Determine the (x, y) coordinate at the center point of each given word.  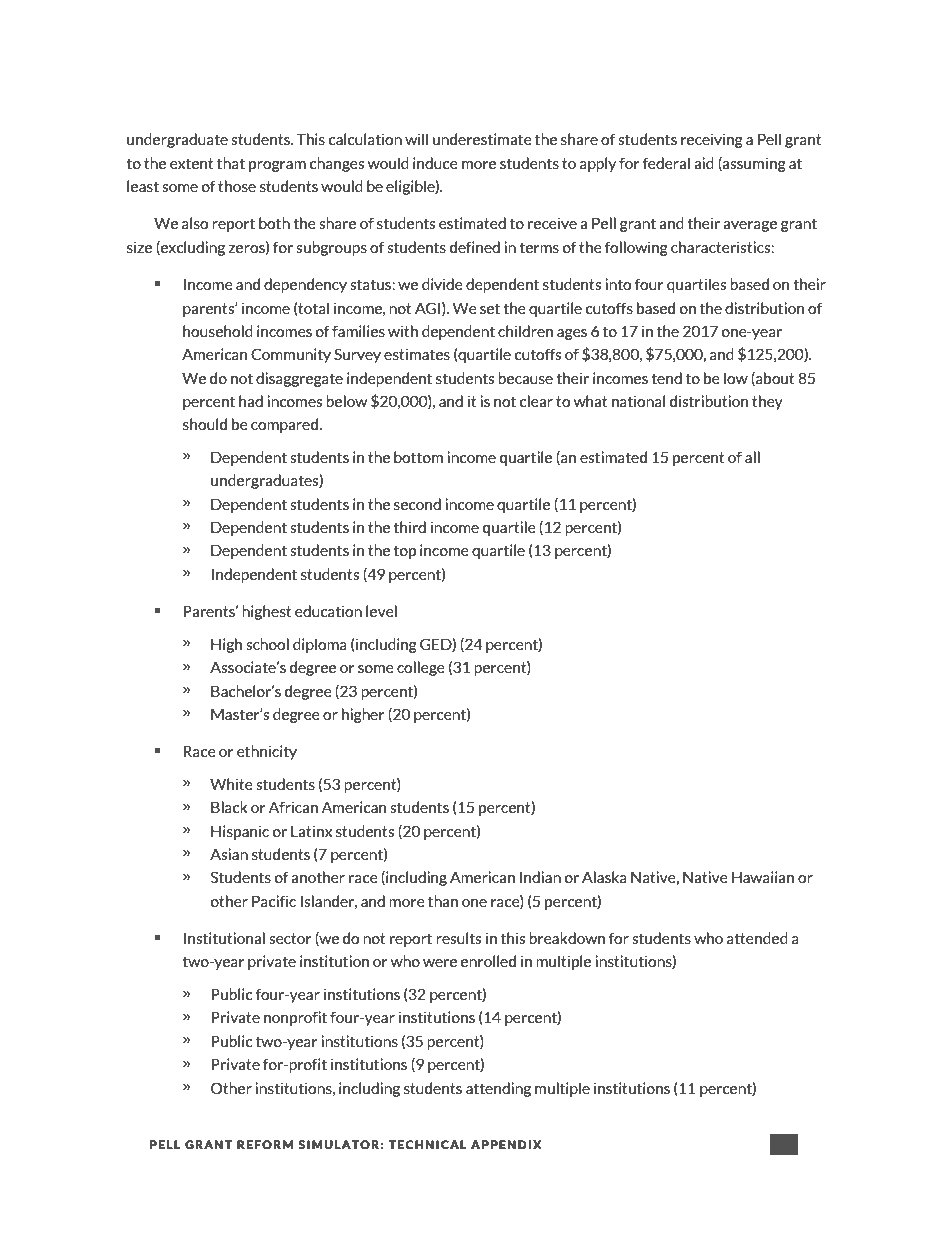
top (404, 552)
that (231, 163)
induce (435, 163)
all (752, 457)
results (459, 938)
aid (704, 163)
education (328, 611)
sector (290, 938)
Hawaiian (763, 877)
